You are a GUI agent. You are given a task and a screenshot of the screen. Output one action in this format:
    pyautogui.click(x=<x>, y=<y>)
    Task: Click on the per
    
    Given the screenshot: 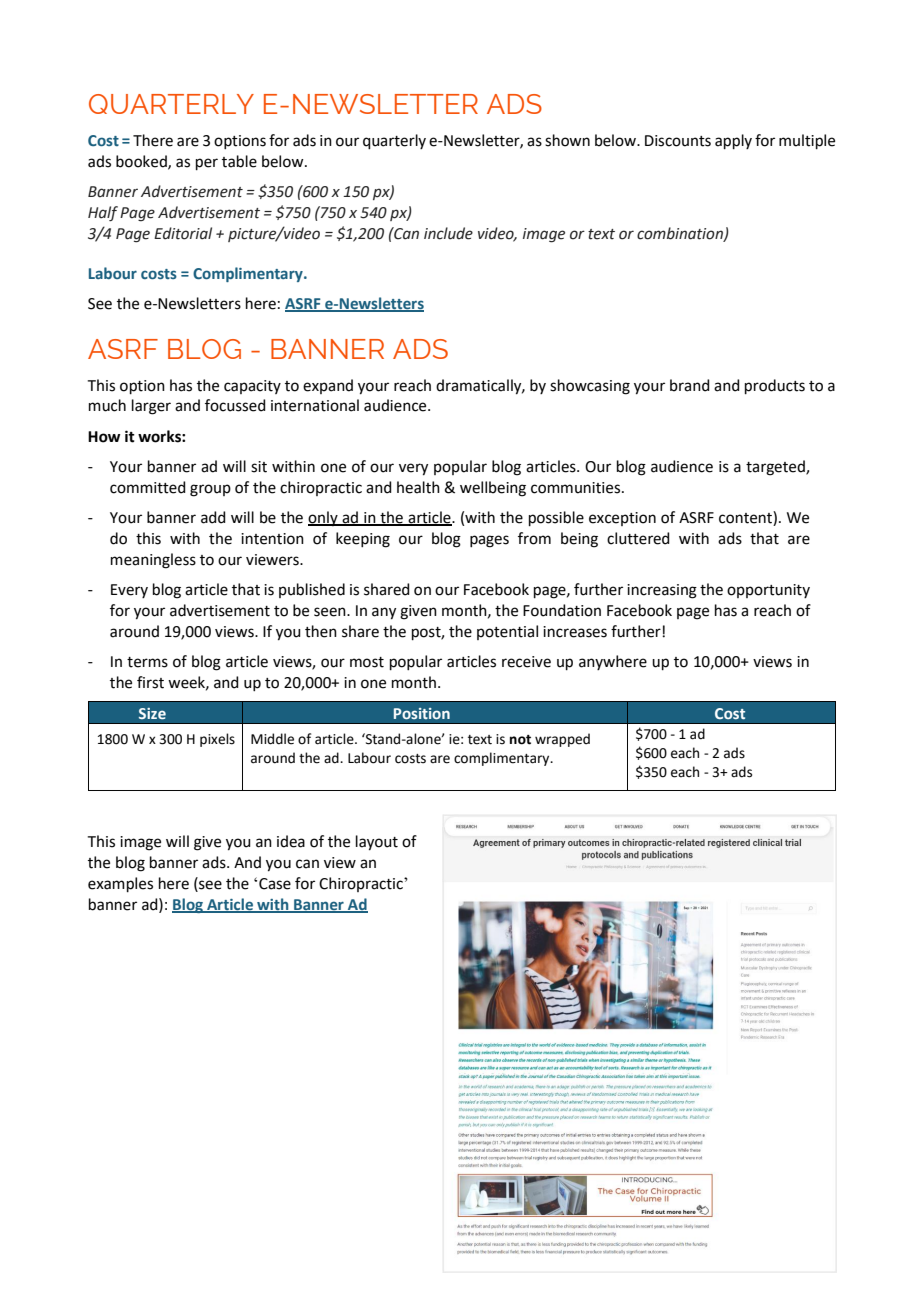 What is the action you would take?
    pyautogui.click(x=207, y=164)
